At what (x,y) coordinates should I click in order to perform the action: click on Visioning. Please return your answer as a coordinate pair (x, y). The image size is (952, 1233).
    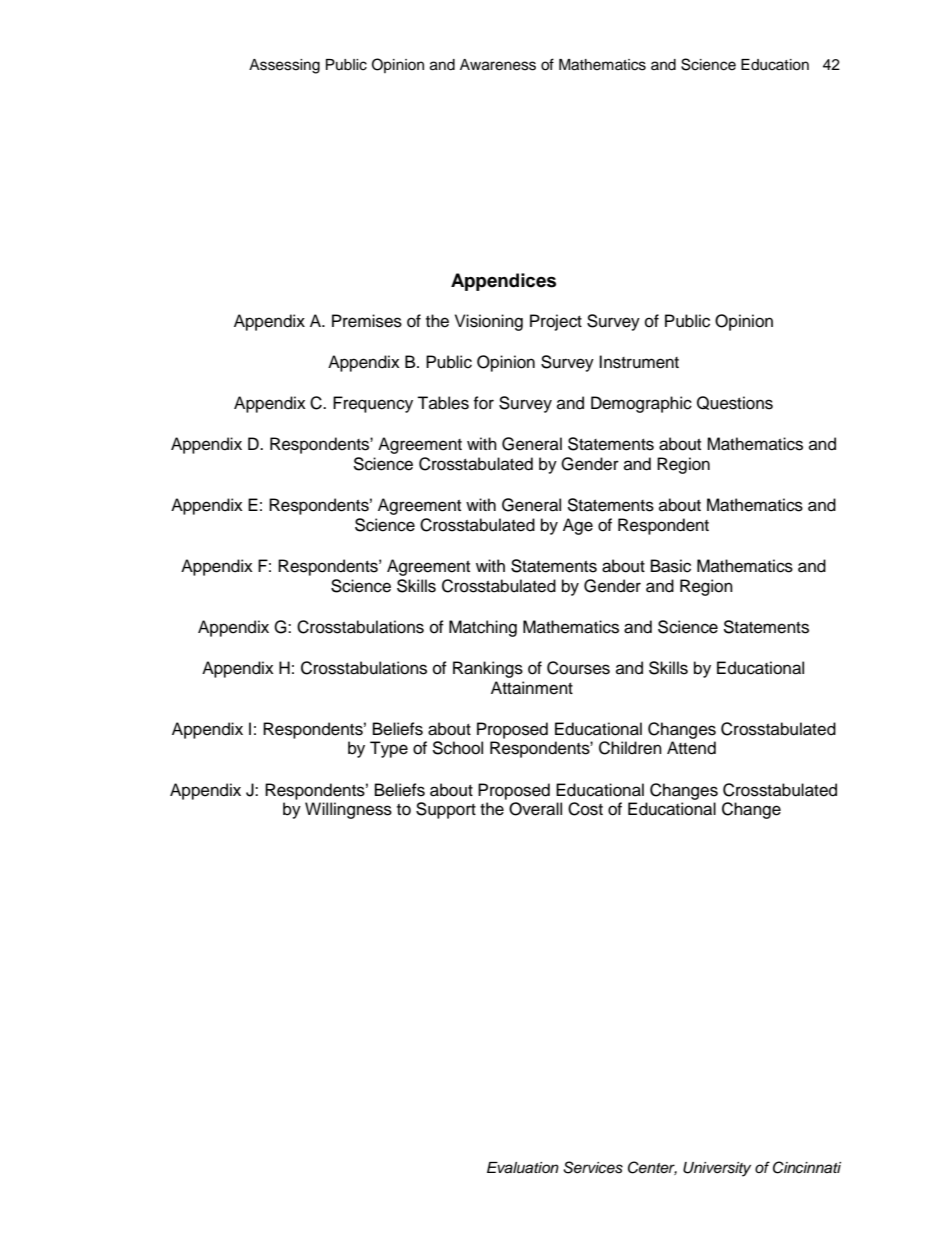
    Looking at the image, I should click on (489, 322).
